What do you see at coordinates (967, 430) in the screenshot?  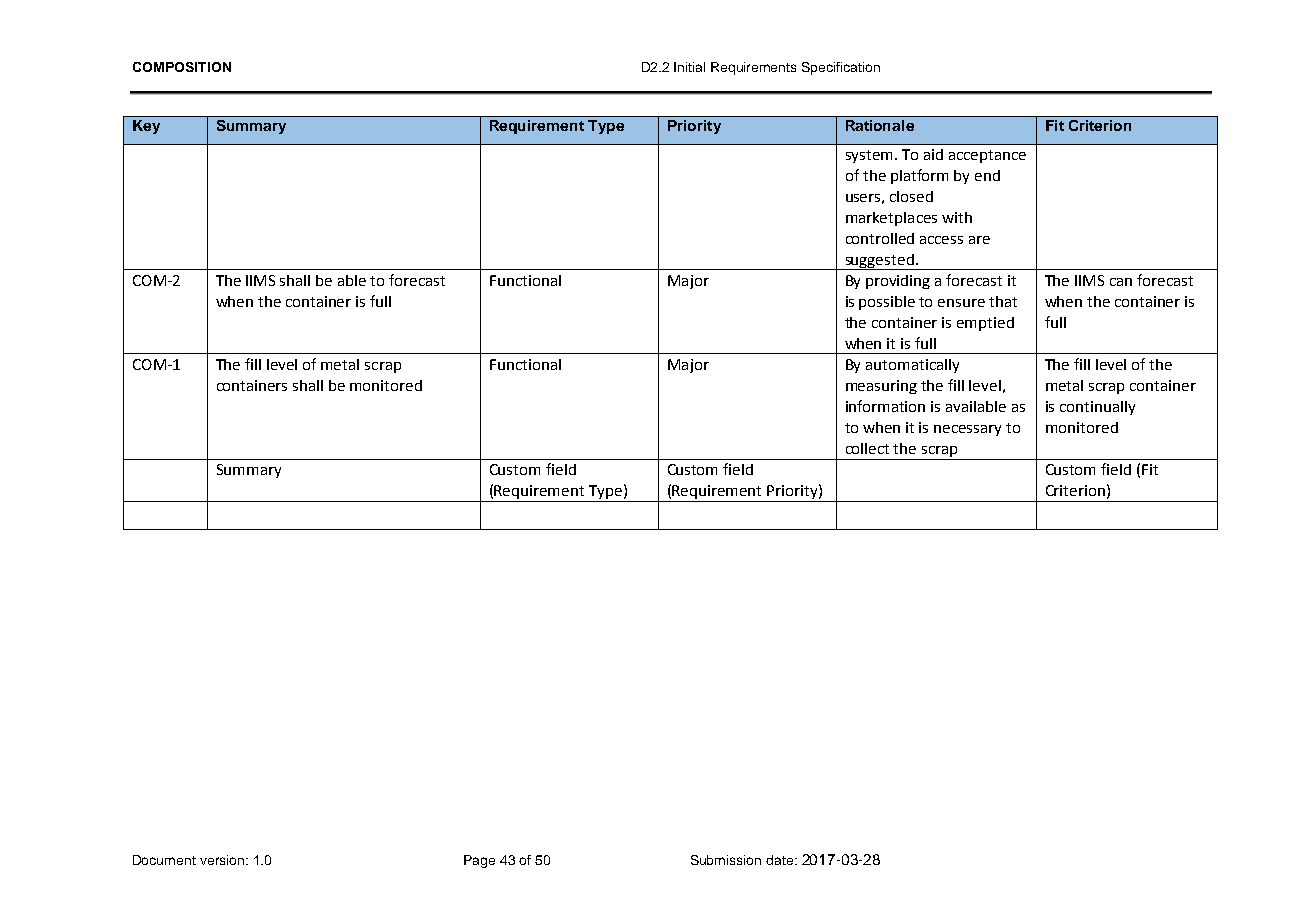 I see `necessary` at bounding box center [967, 430].
